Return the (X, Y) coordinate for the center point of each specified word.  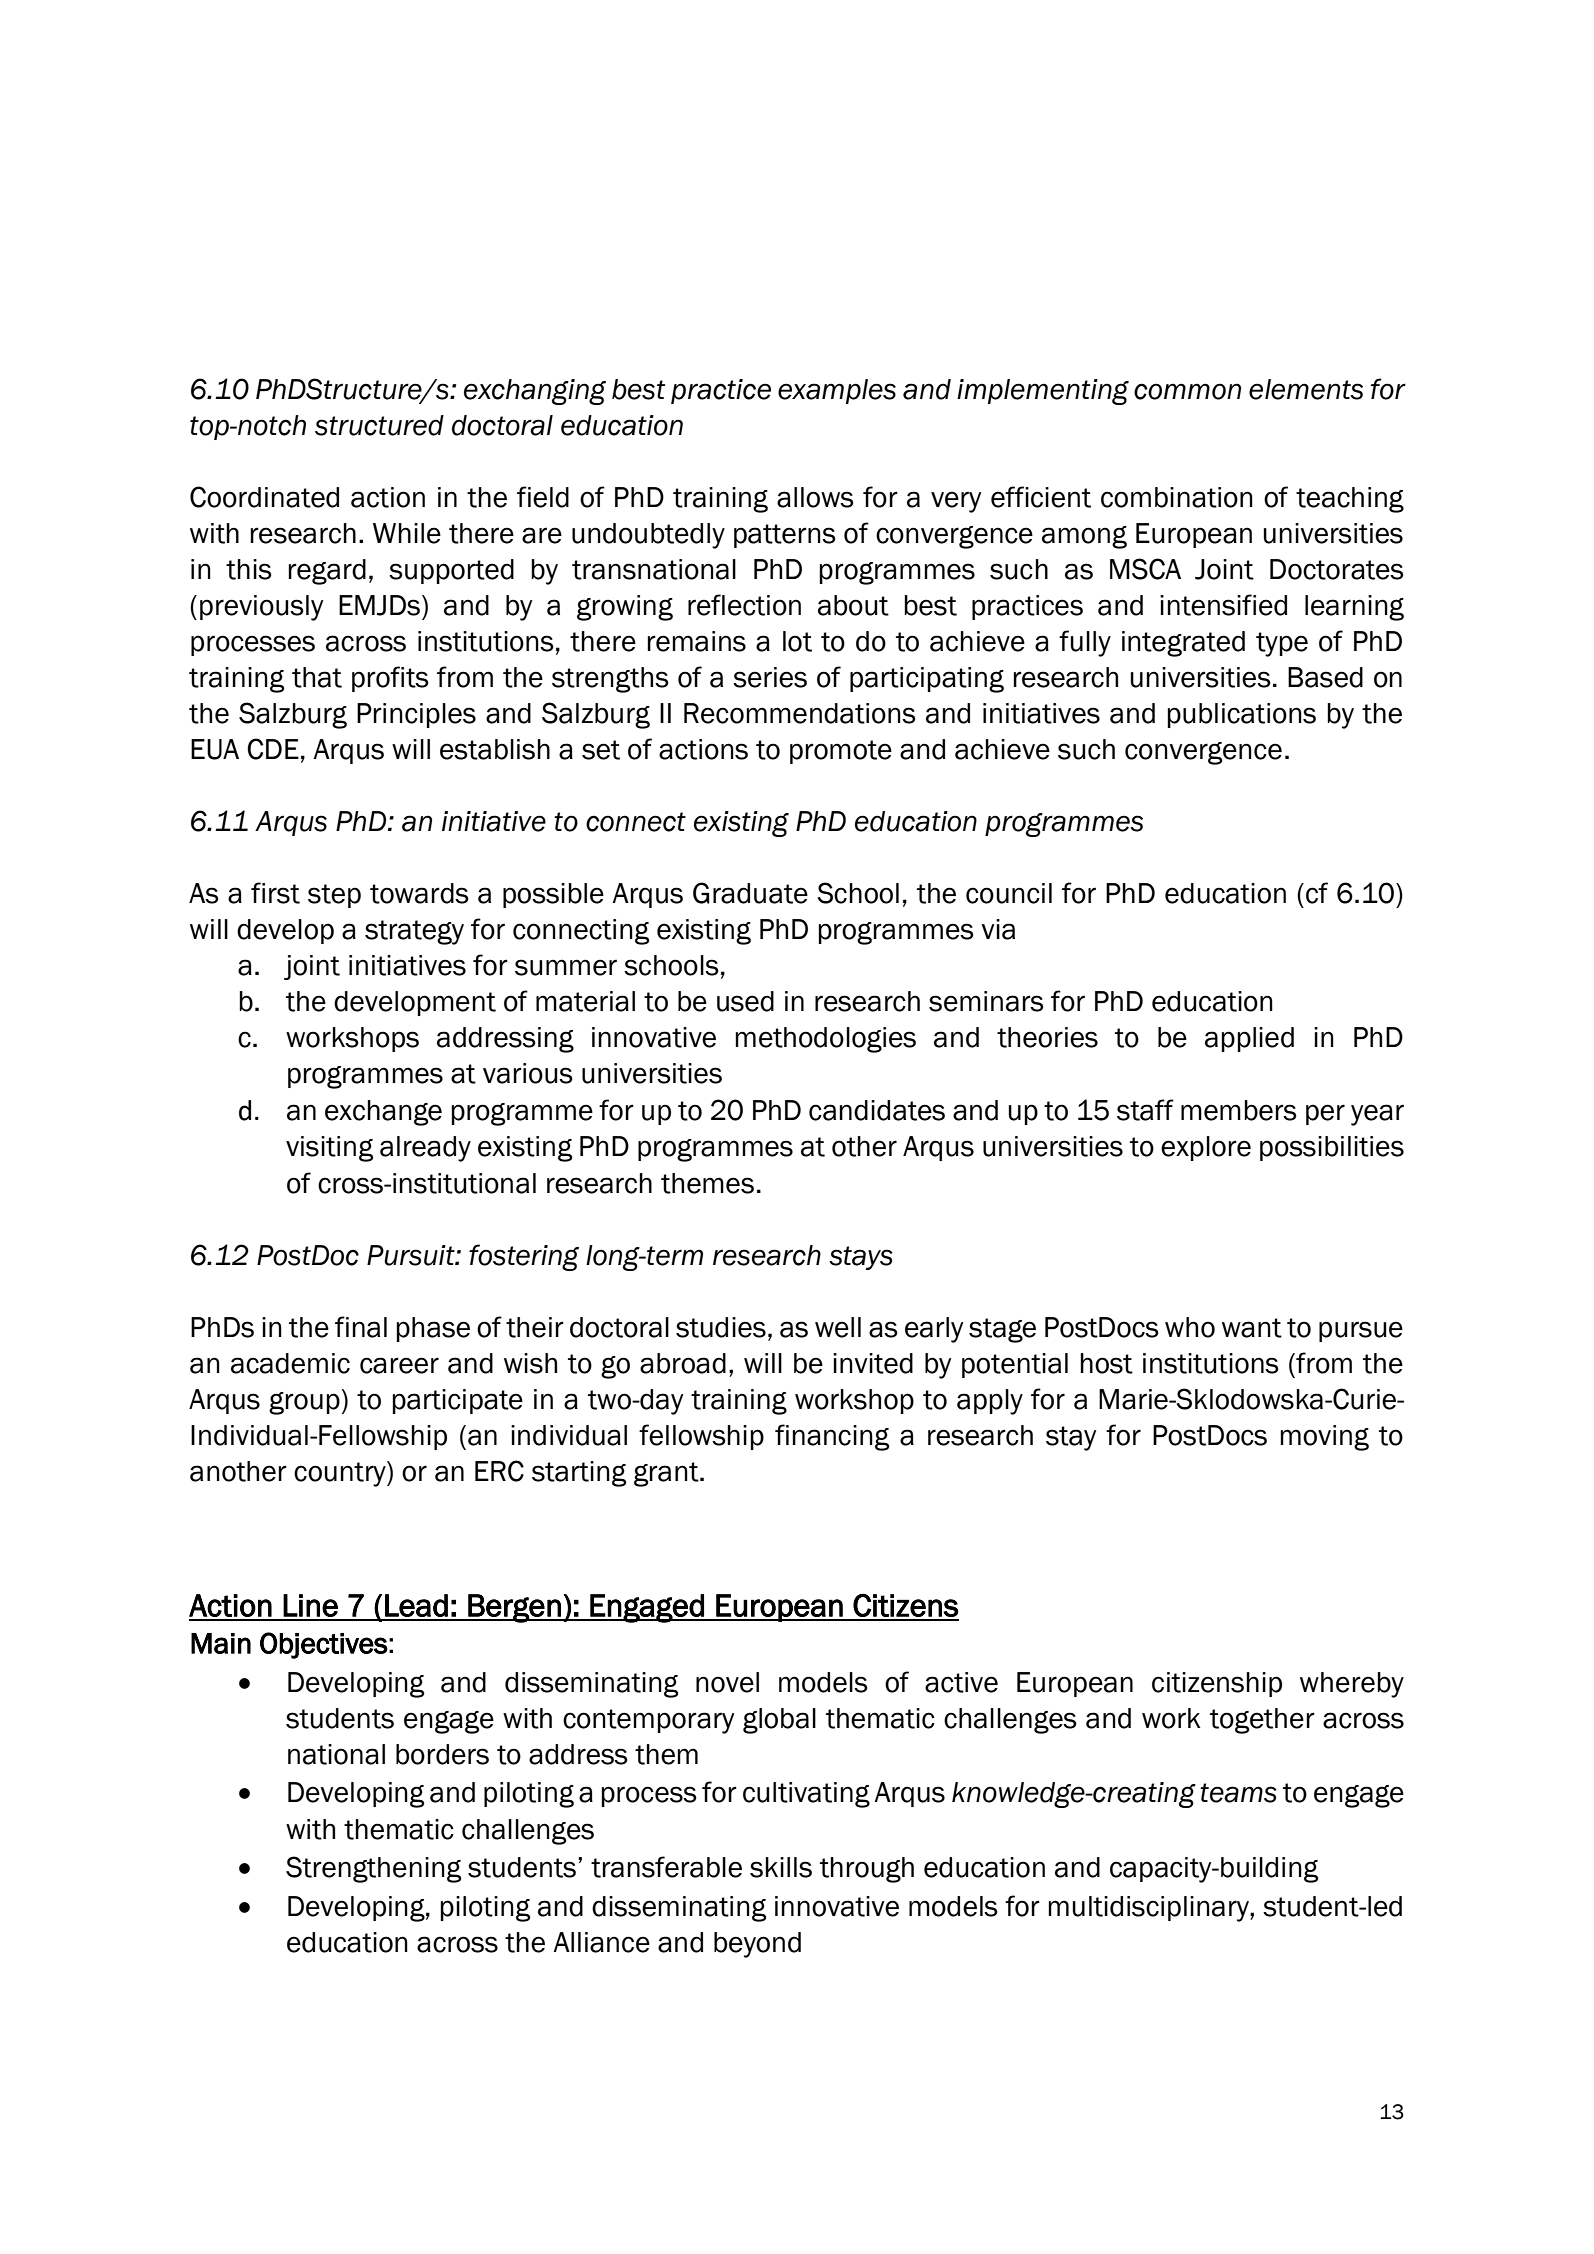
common (1187, 391)
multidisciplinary (1149, 1909)
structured (379, 425)
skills (781, 1867)
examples (837, 391)
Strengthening (373, 1869)
